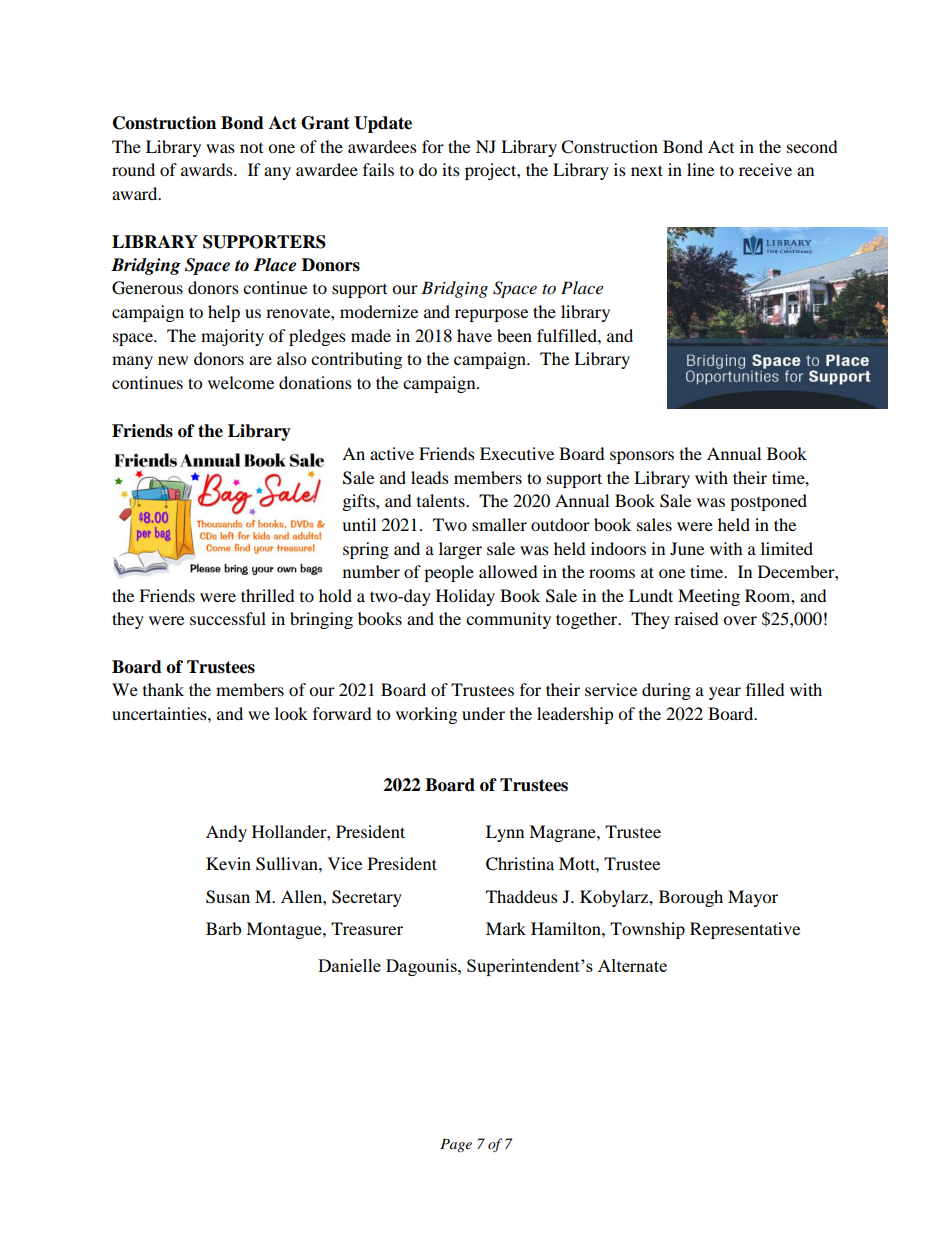  I want to click on over, so click(740, 620).
